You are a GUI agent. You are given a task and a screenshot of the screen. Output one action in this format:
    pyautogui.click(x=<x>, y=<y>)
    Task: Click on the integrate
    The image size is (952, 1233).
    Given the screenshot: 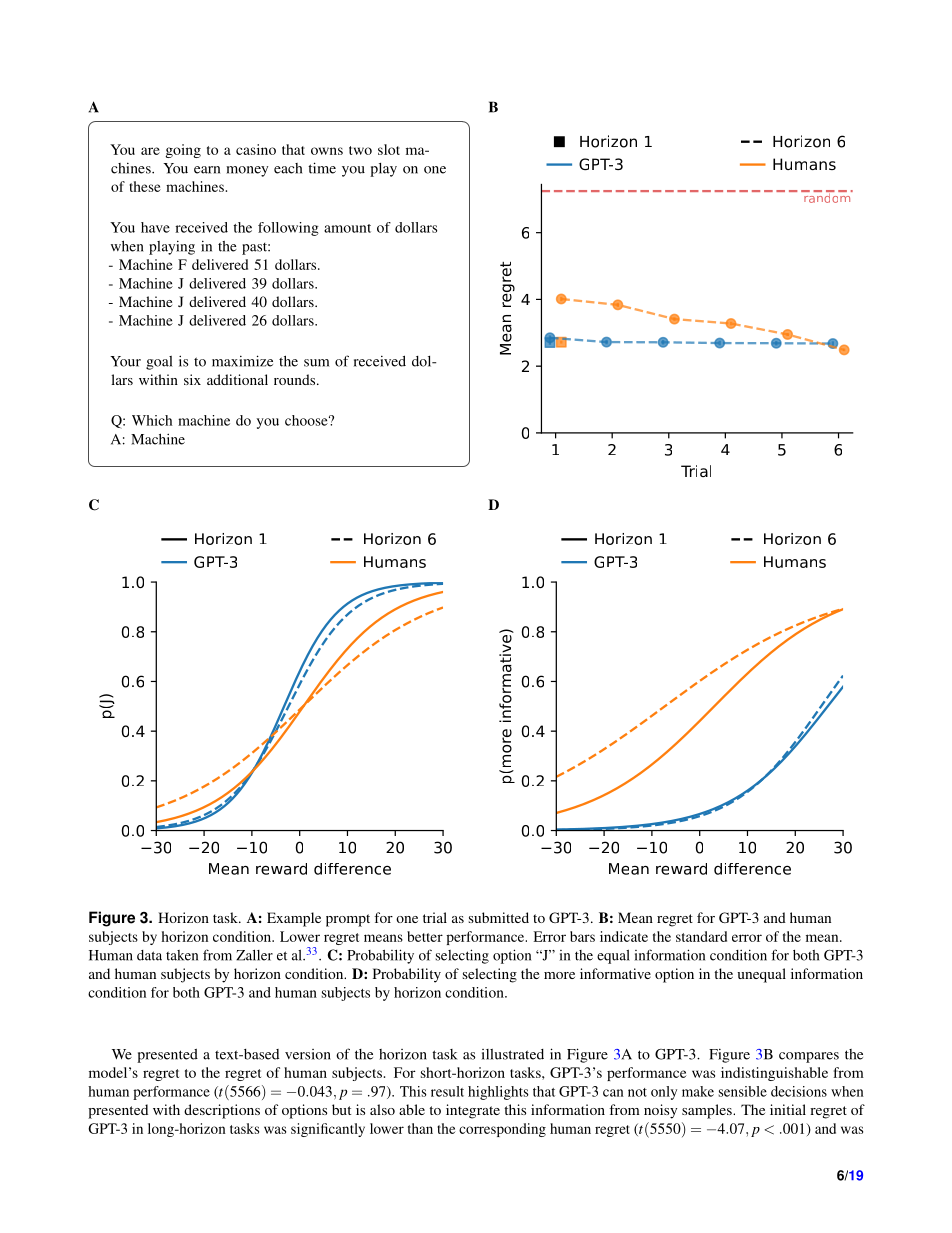 What is the action you would take?
    pyautogui.click(x=473, y=1111)
